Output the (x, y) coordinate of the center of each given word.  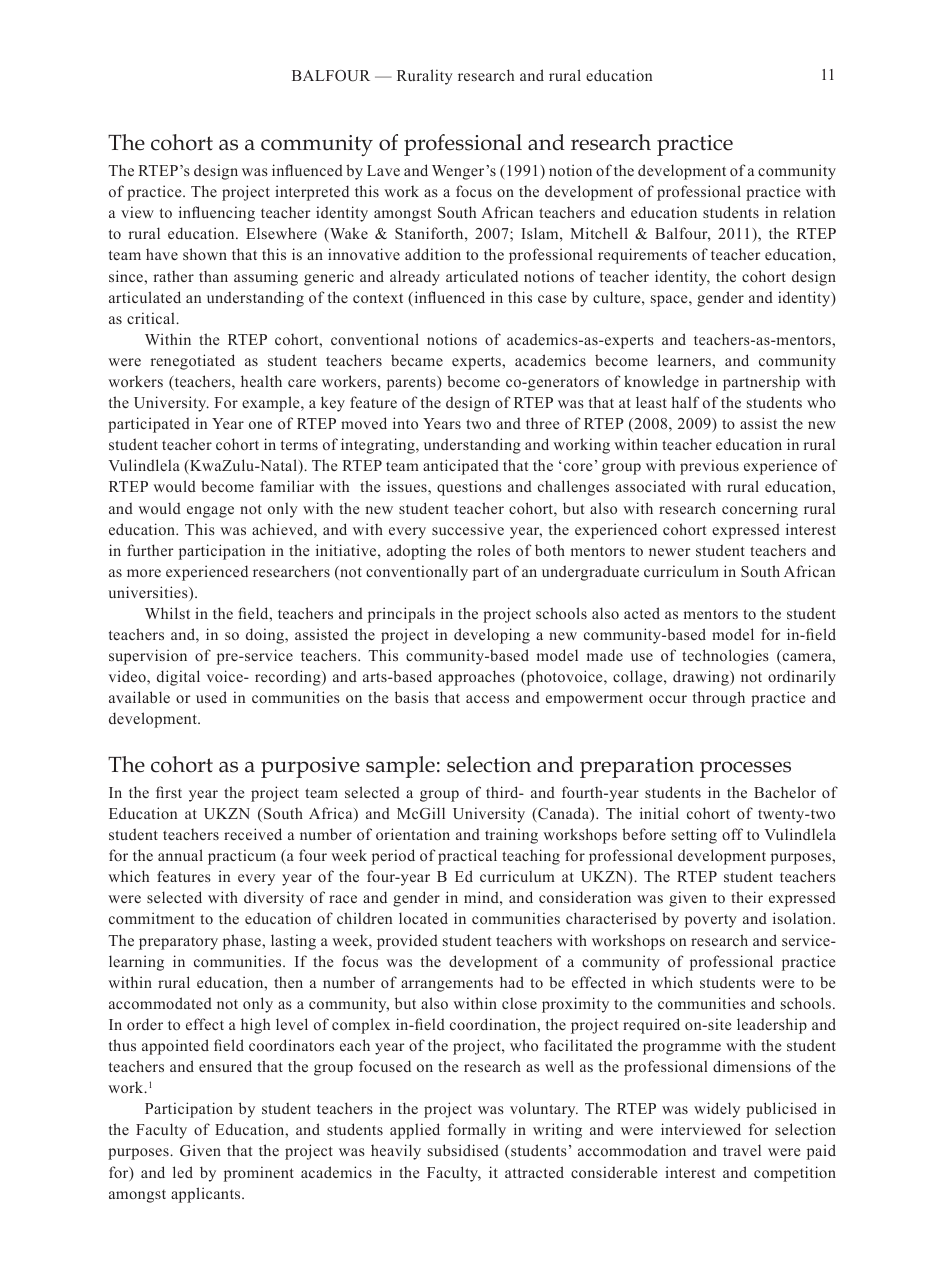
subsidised (463, 1150)
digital (178, 678)
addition (433, 254)
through (719, 699)
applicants (207, 1195)
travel (742, 1150)
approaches (476, 678)
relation (809, 212)
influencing (217, 214)
